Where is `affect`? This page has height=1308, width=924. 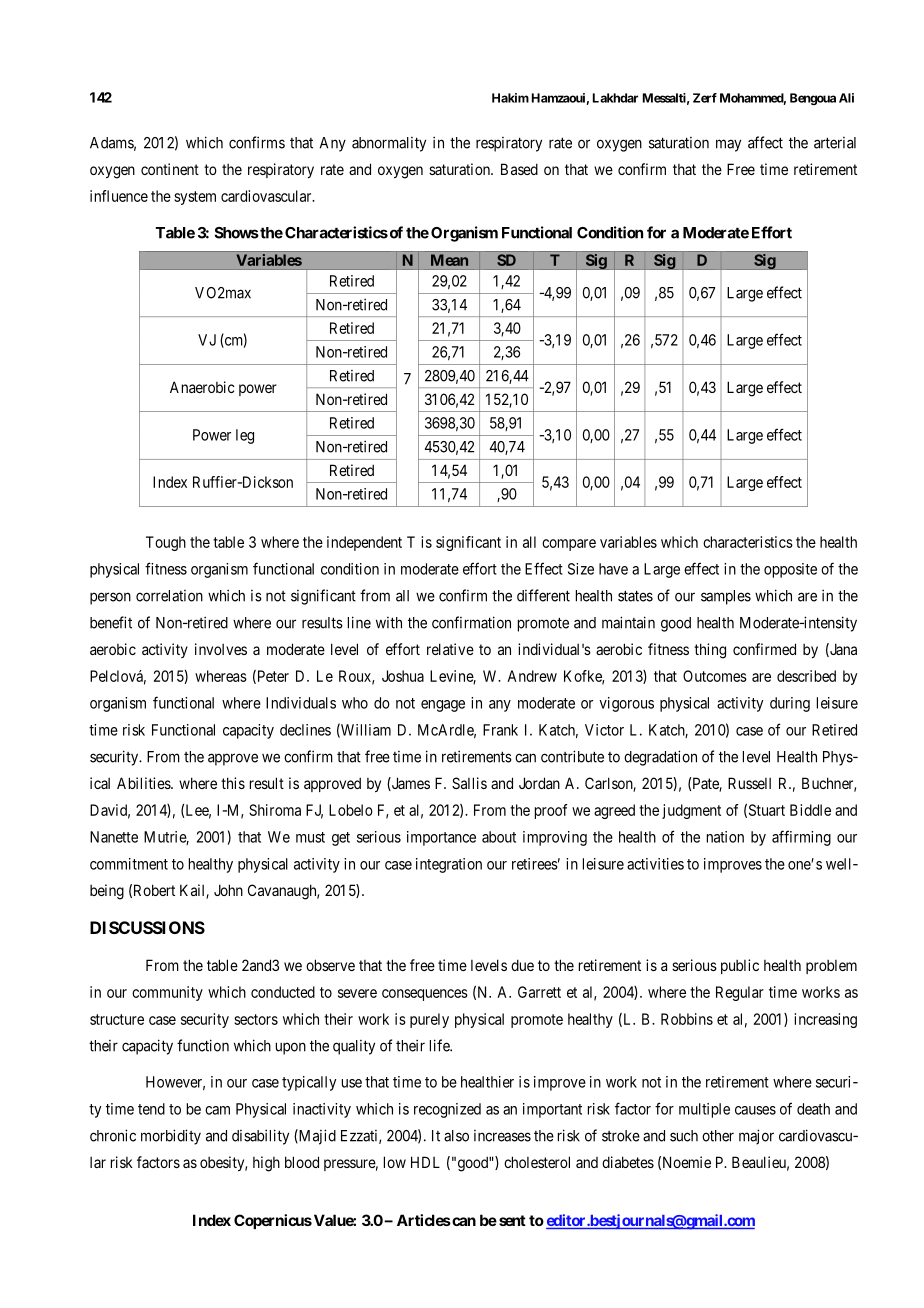
affect is located at coordinates (765, 142).
